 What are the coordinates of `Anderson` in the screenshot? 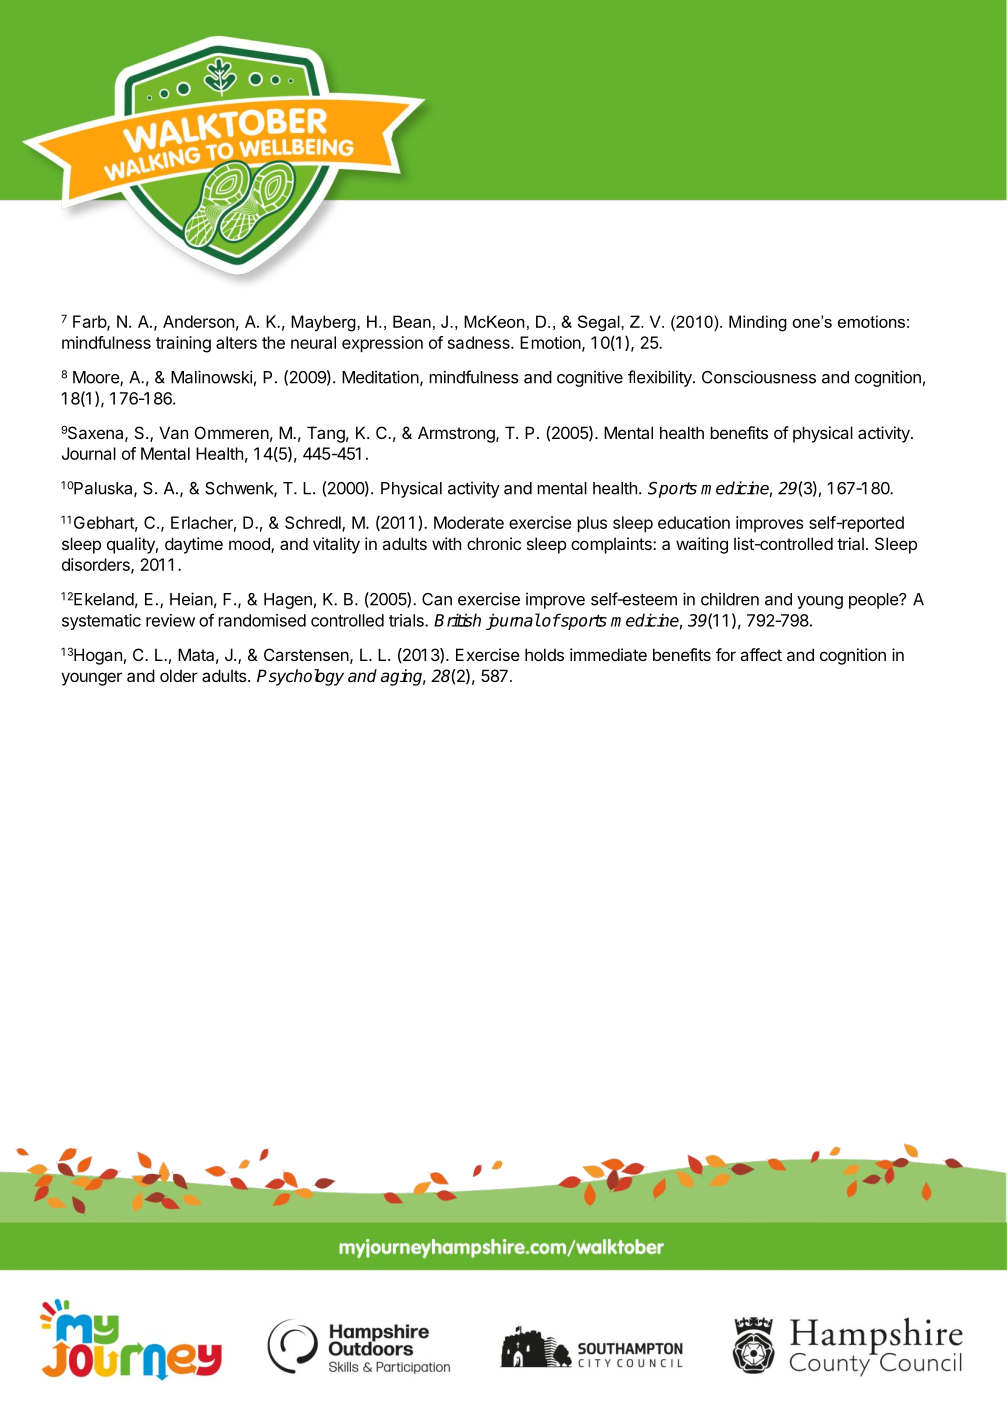 It's located at (198, 321).
